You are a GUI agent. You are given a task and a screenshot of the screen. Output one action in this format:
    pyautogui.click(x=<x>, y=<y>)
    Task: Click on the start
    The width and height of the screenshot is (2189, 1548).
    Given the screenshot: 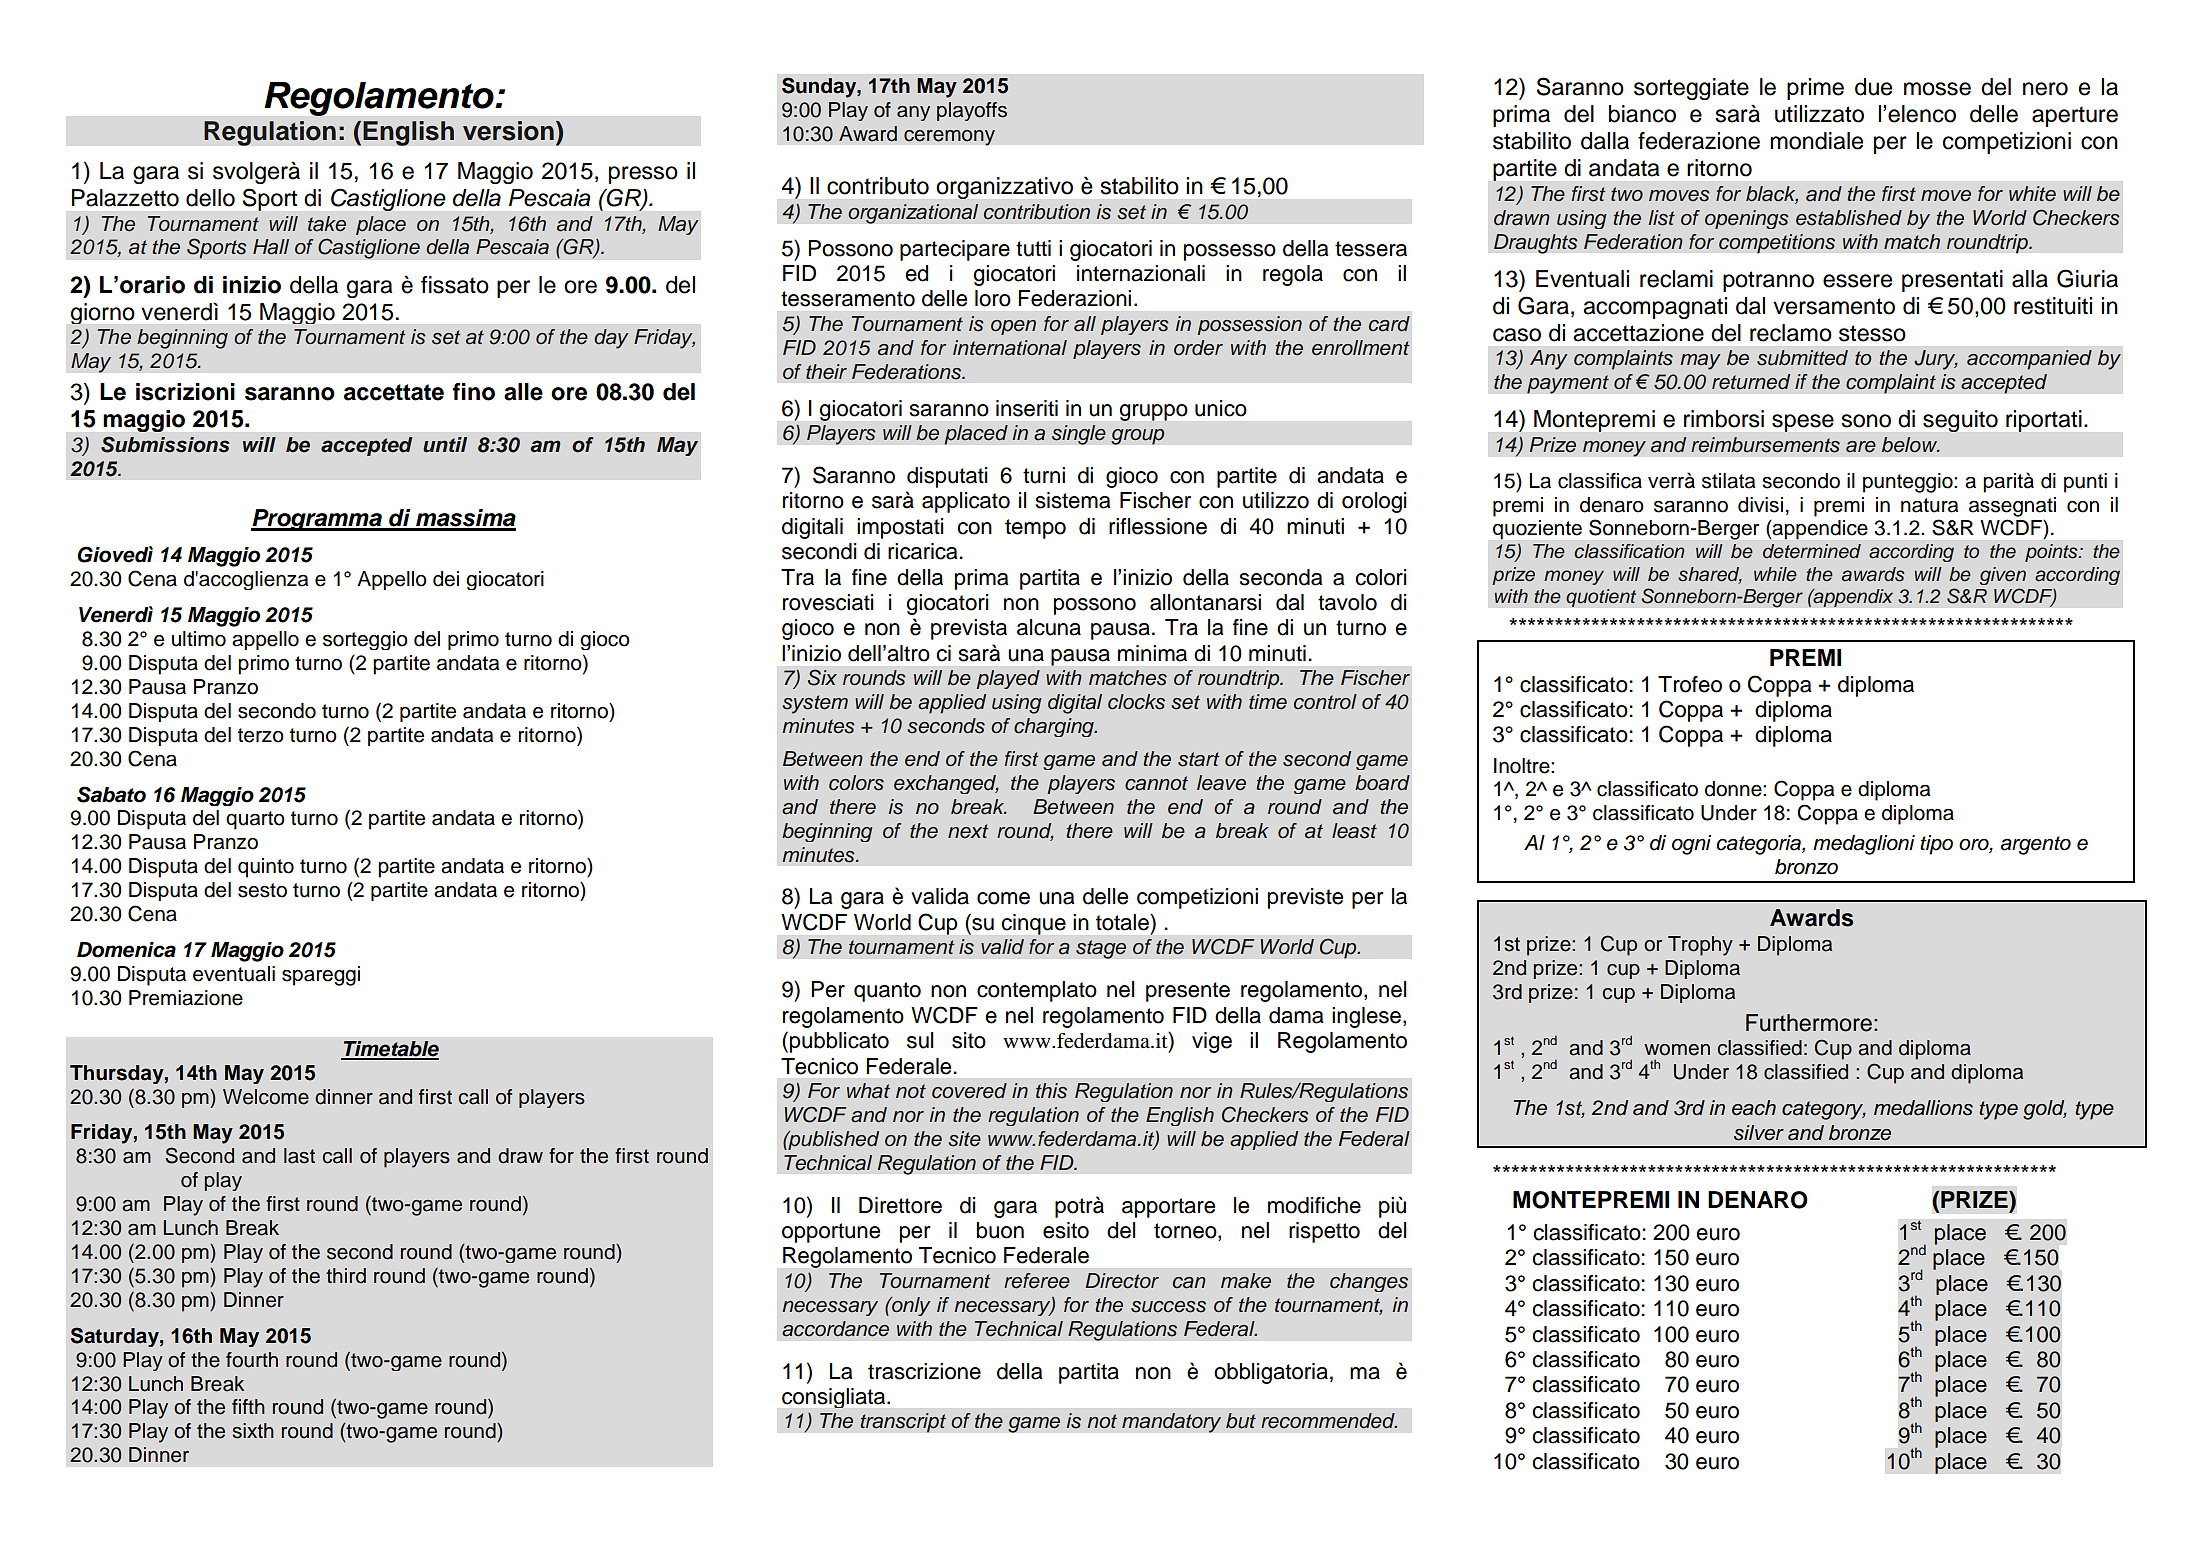 What is the action you would take?
    pyautogui.click(x=1198, y=759)
